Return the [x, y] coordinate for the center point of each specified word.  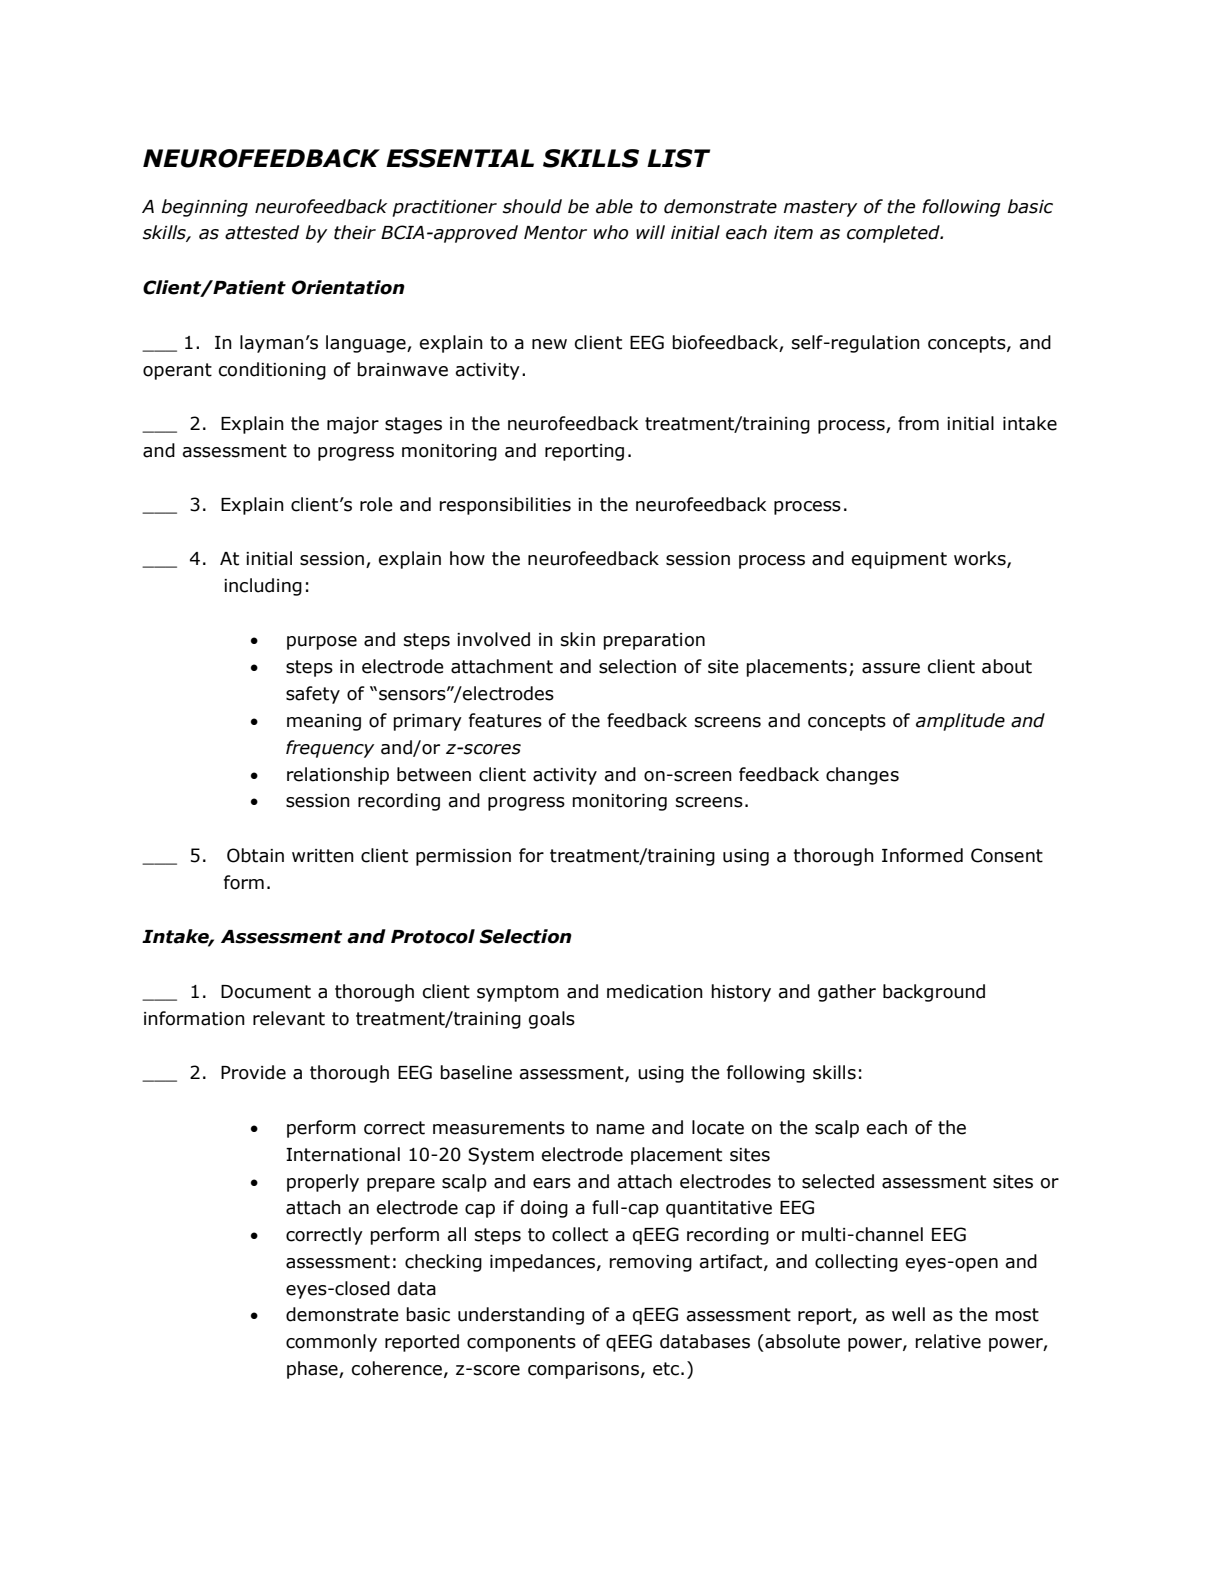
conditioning [272, 371]
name [621, 1129]
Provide [253, 1072]
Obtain [255, 855]
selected [838, 1181]
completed [894, 234]
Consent [1007, 855]
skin [578, 639]
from [918, 423]
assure [891, 668]
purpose [322, 643]
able [614, 206]
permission [463, 857]
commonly [331, 1343]
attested [262, 232]
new [549, 344]
